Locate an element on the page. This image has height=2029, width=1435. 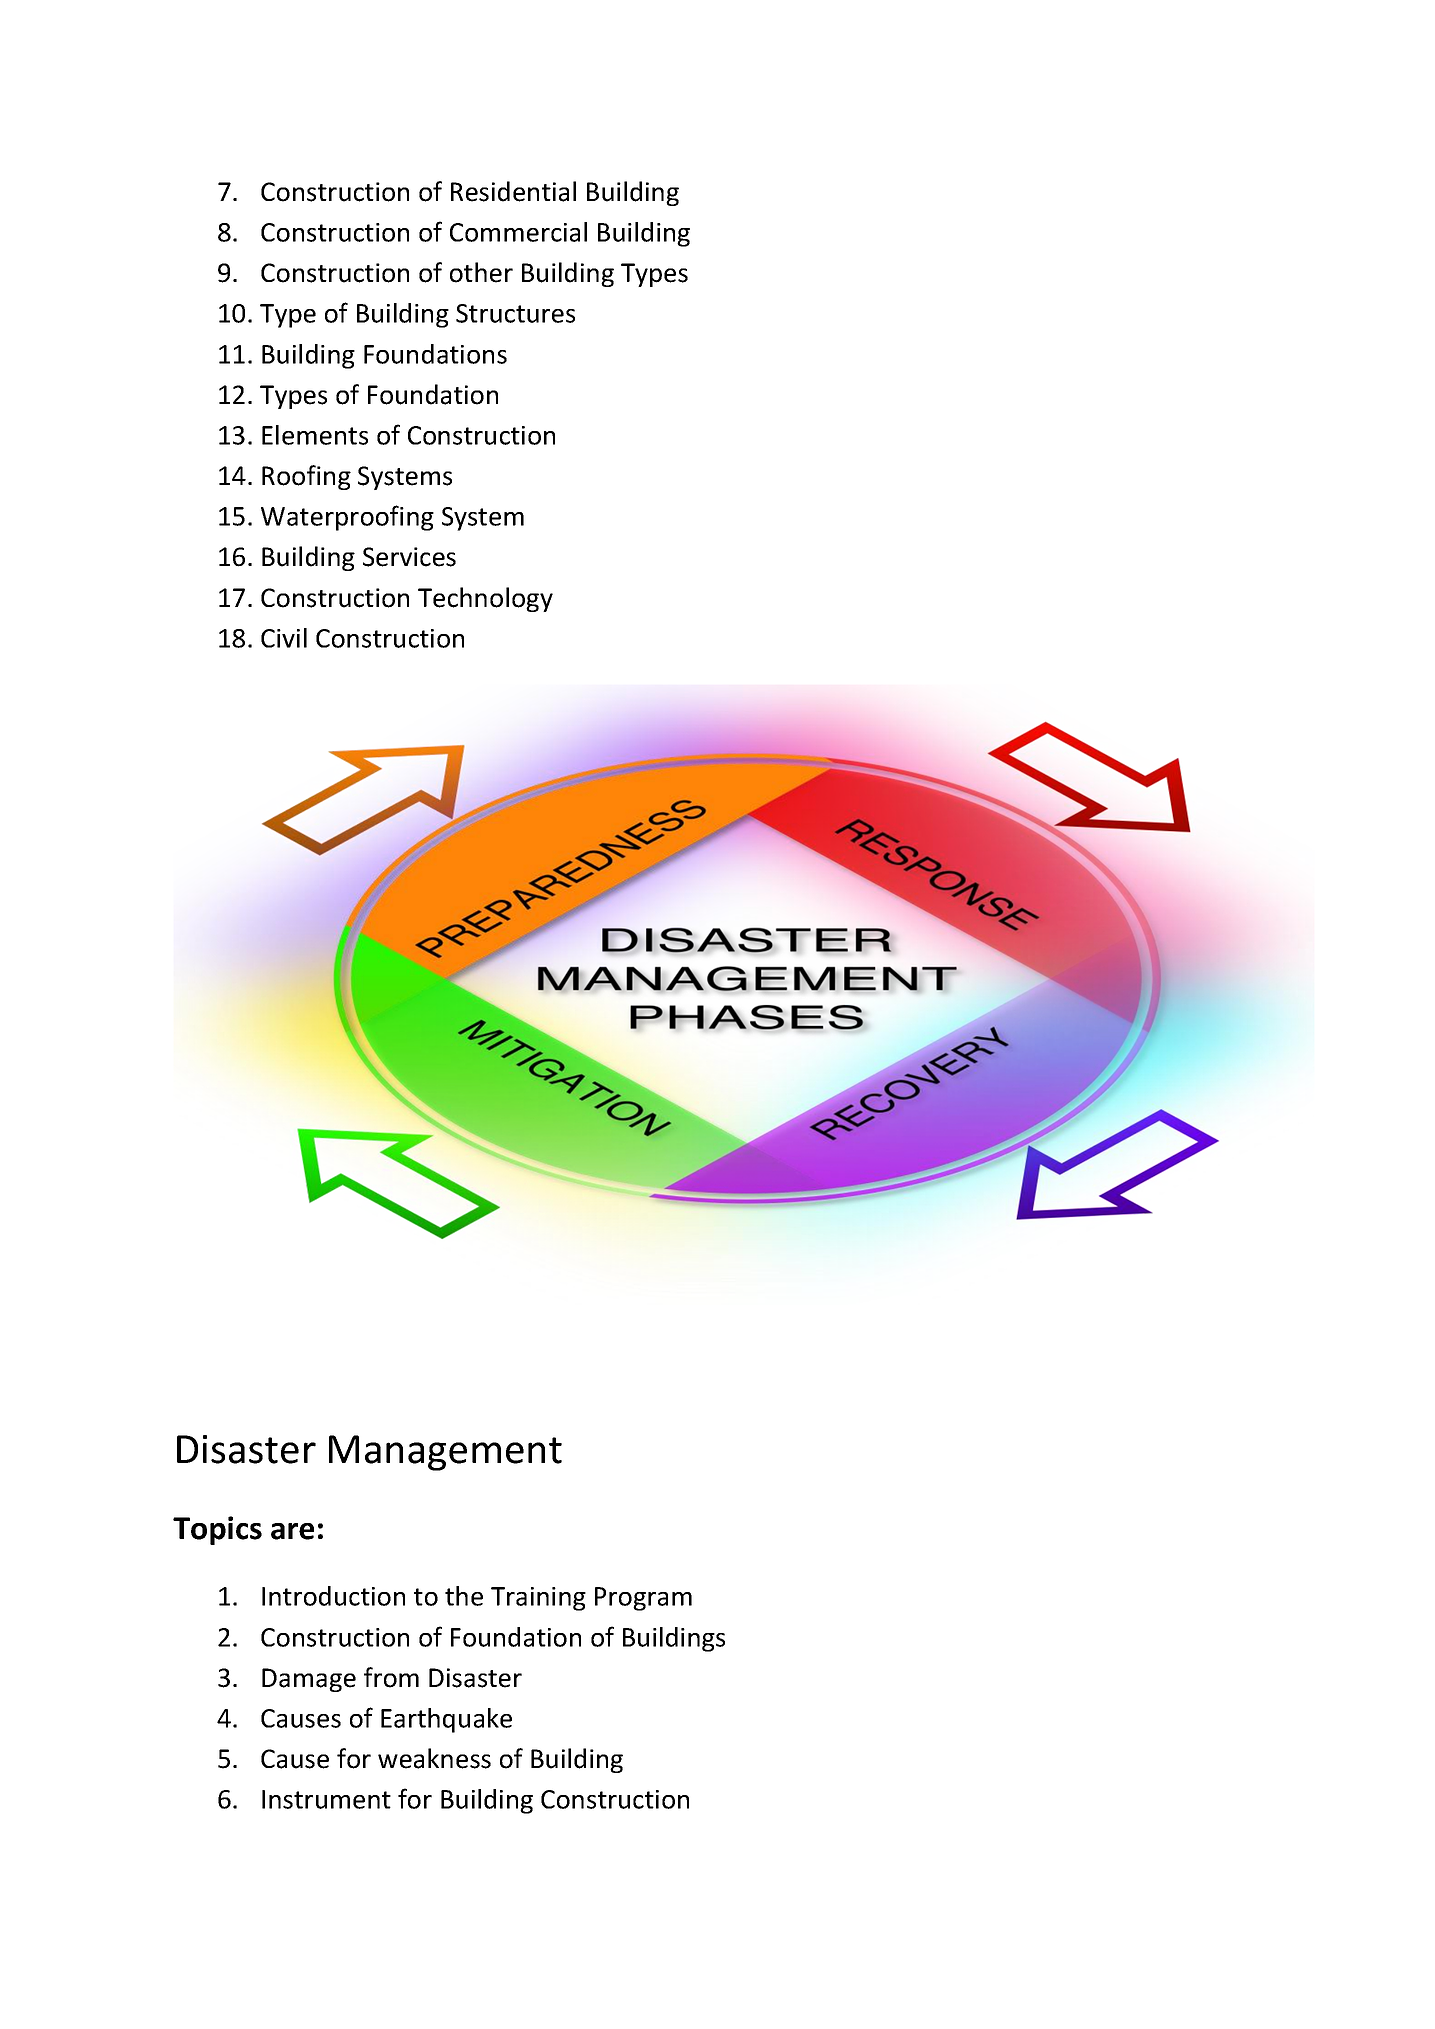
other is located at coordinates (481, 272).
